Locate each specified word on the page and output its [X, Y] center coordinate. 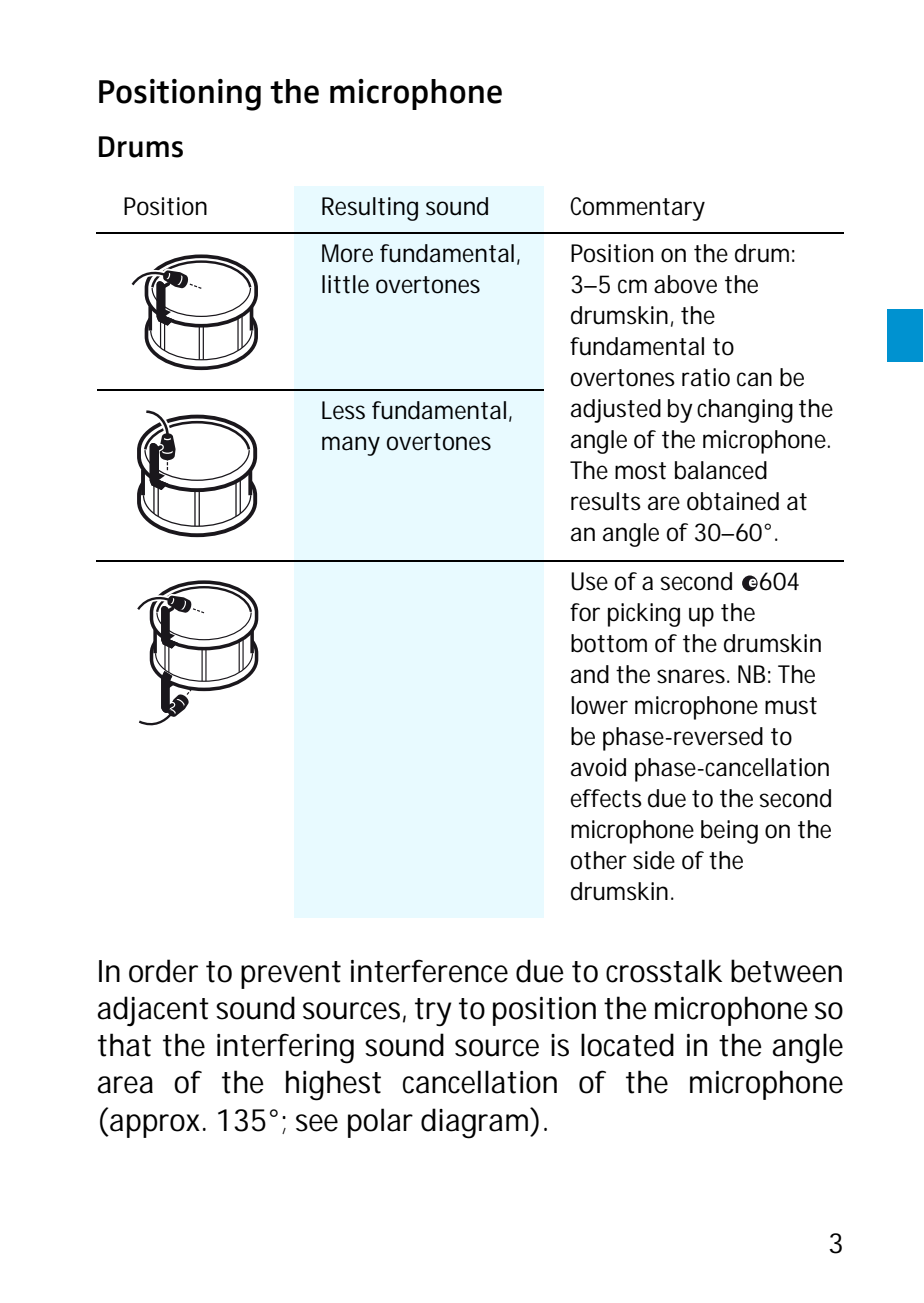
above [685, 284]
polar [380, 1123]
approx [154, 1126]
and [590, 674]
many [351, 446]
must [791, 706]
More [347, 253]
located [627, 1045]
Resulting [370, 209]
